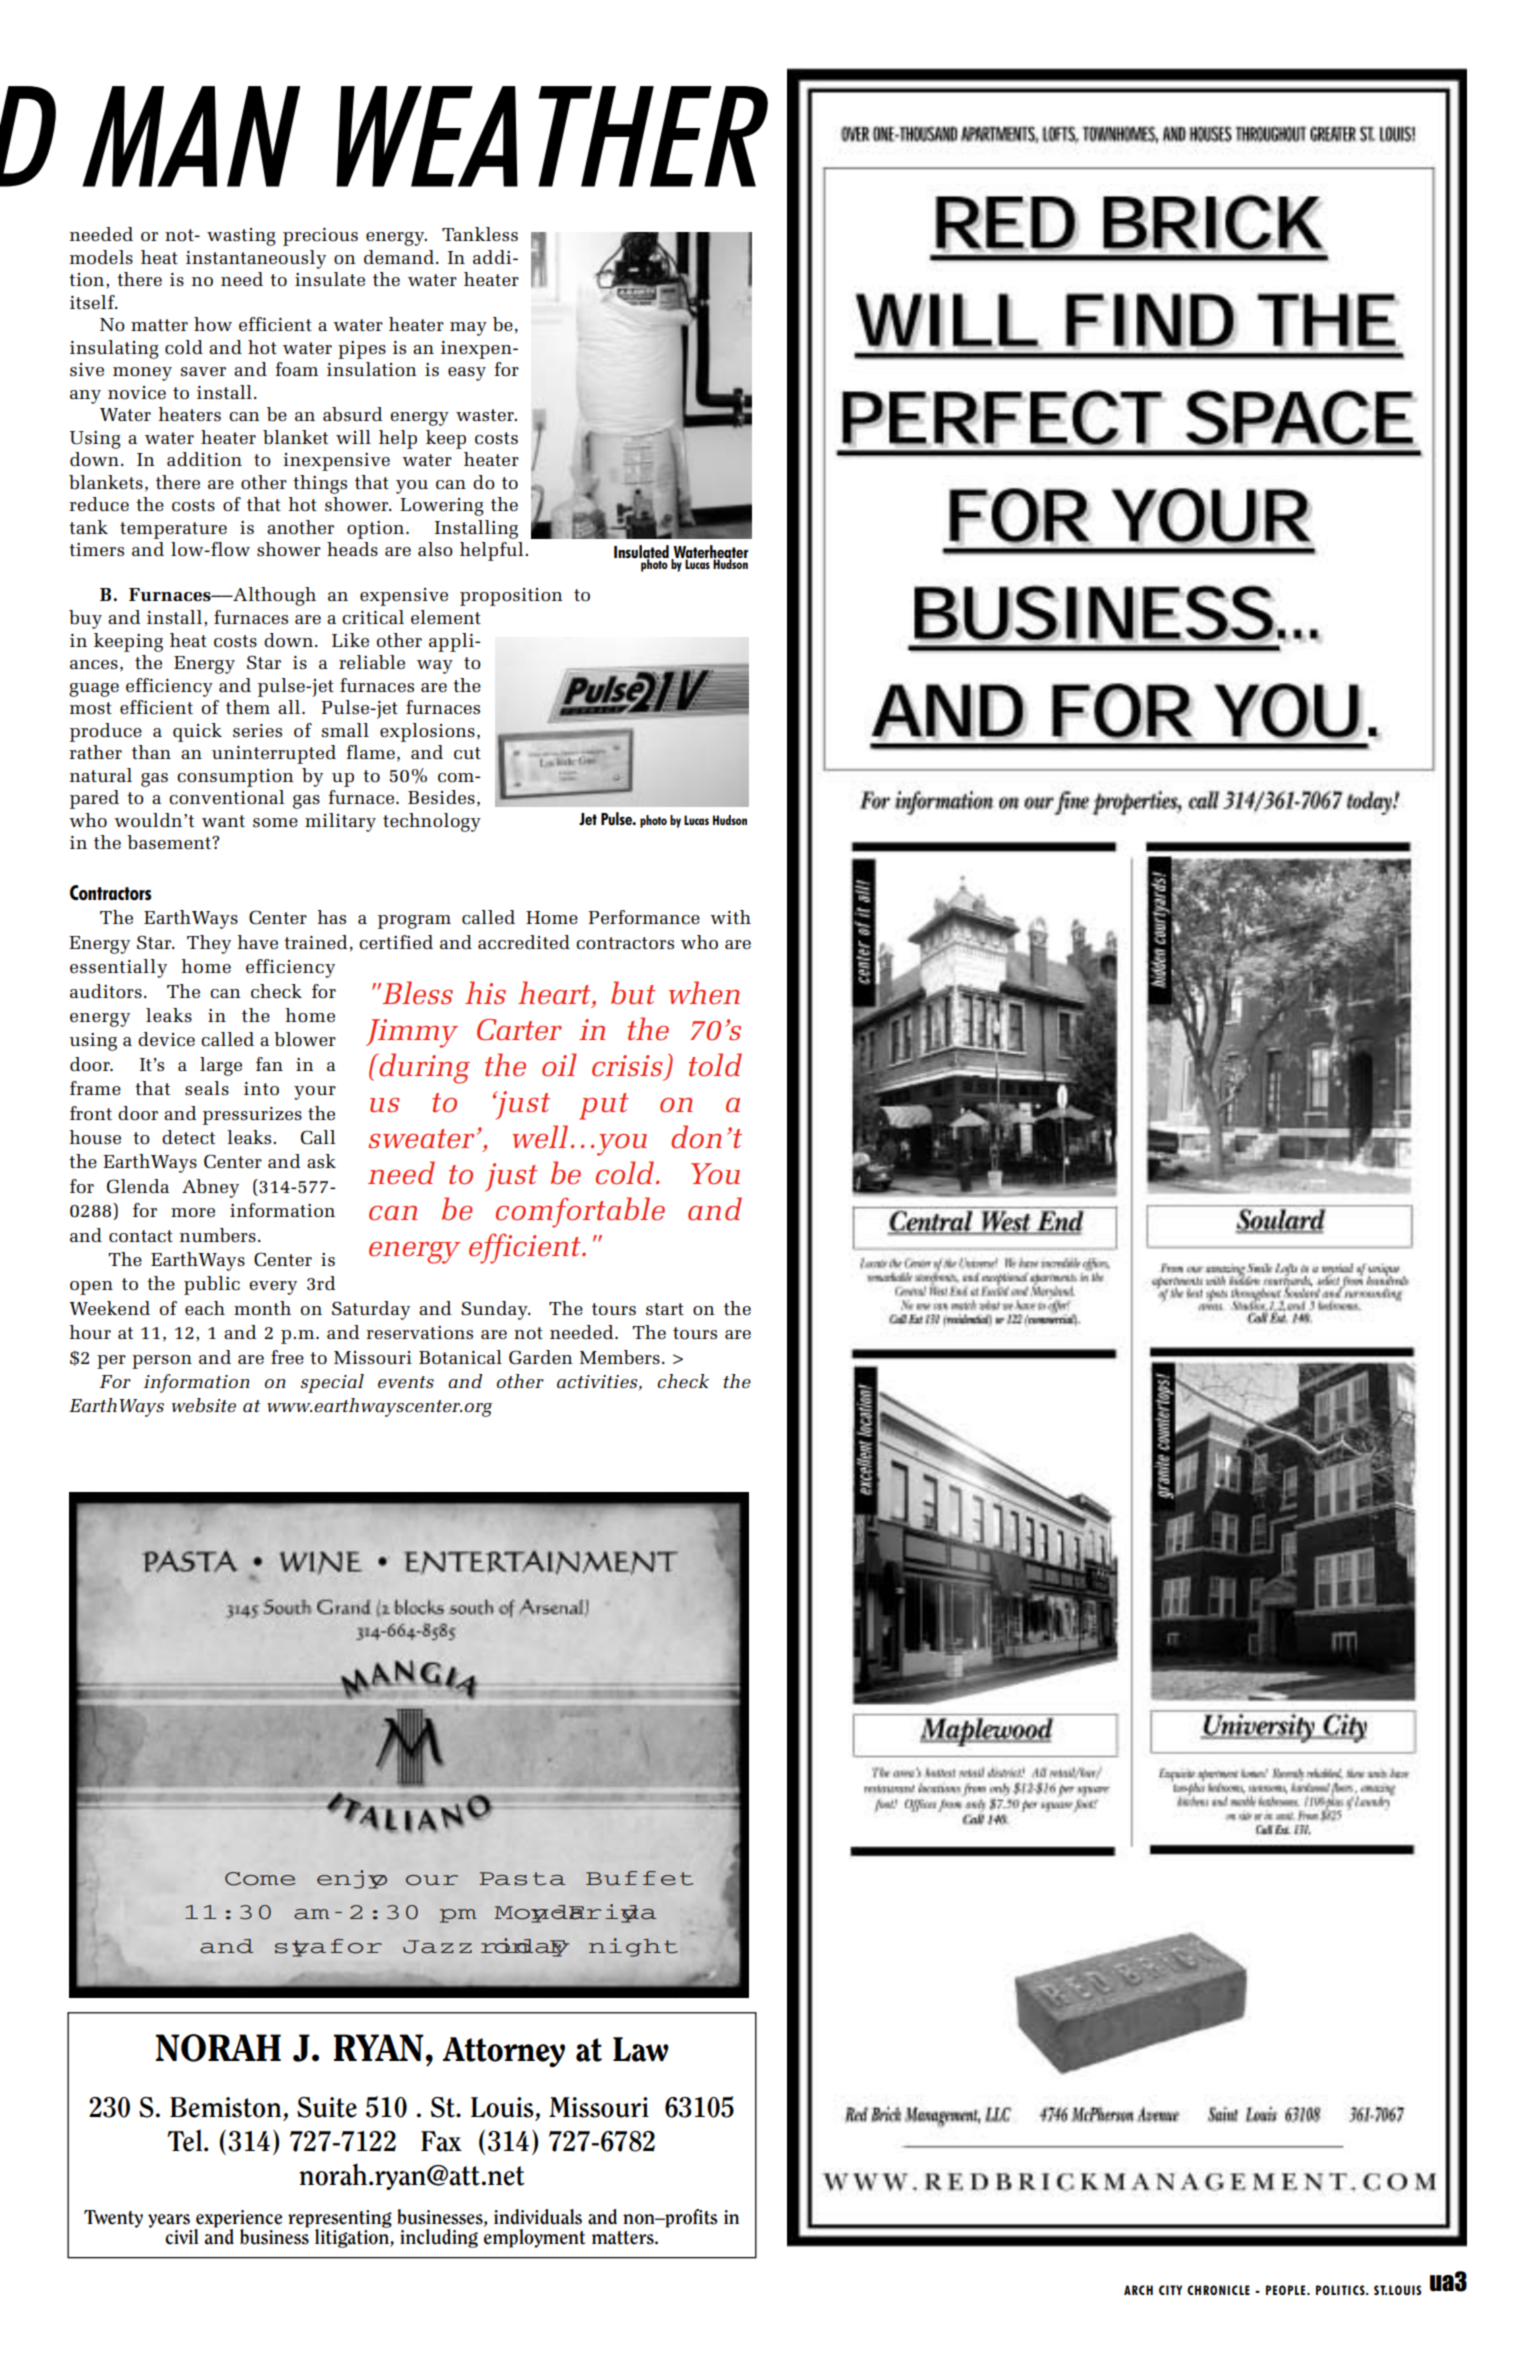 Image resolution: width=1537 pixels, height=2365 pixels. Describe the element at coordinates (212, 1285) in the image. I see `public` at that location.
